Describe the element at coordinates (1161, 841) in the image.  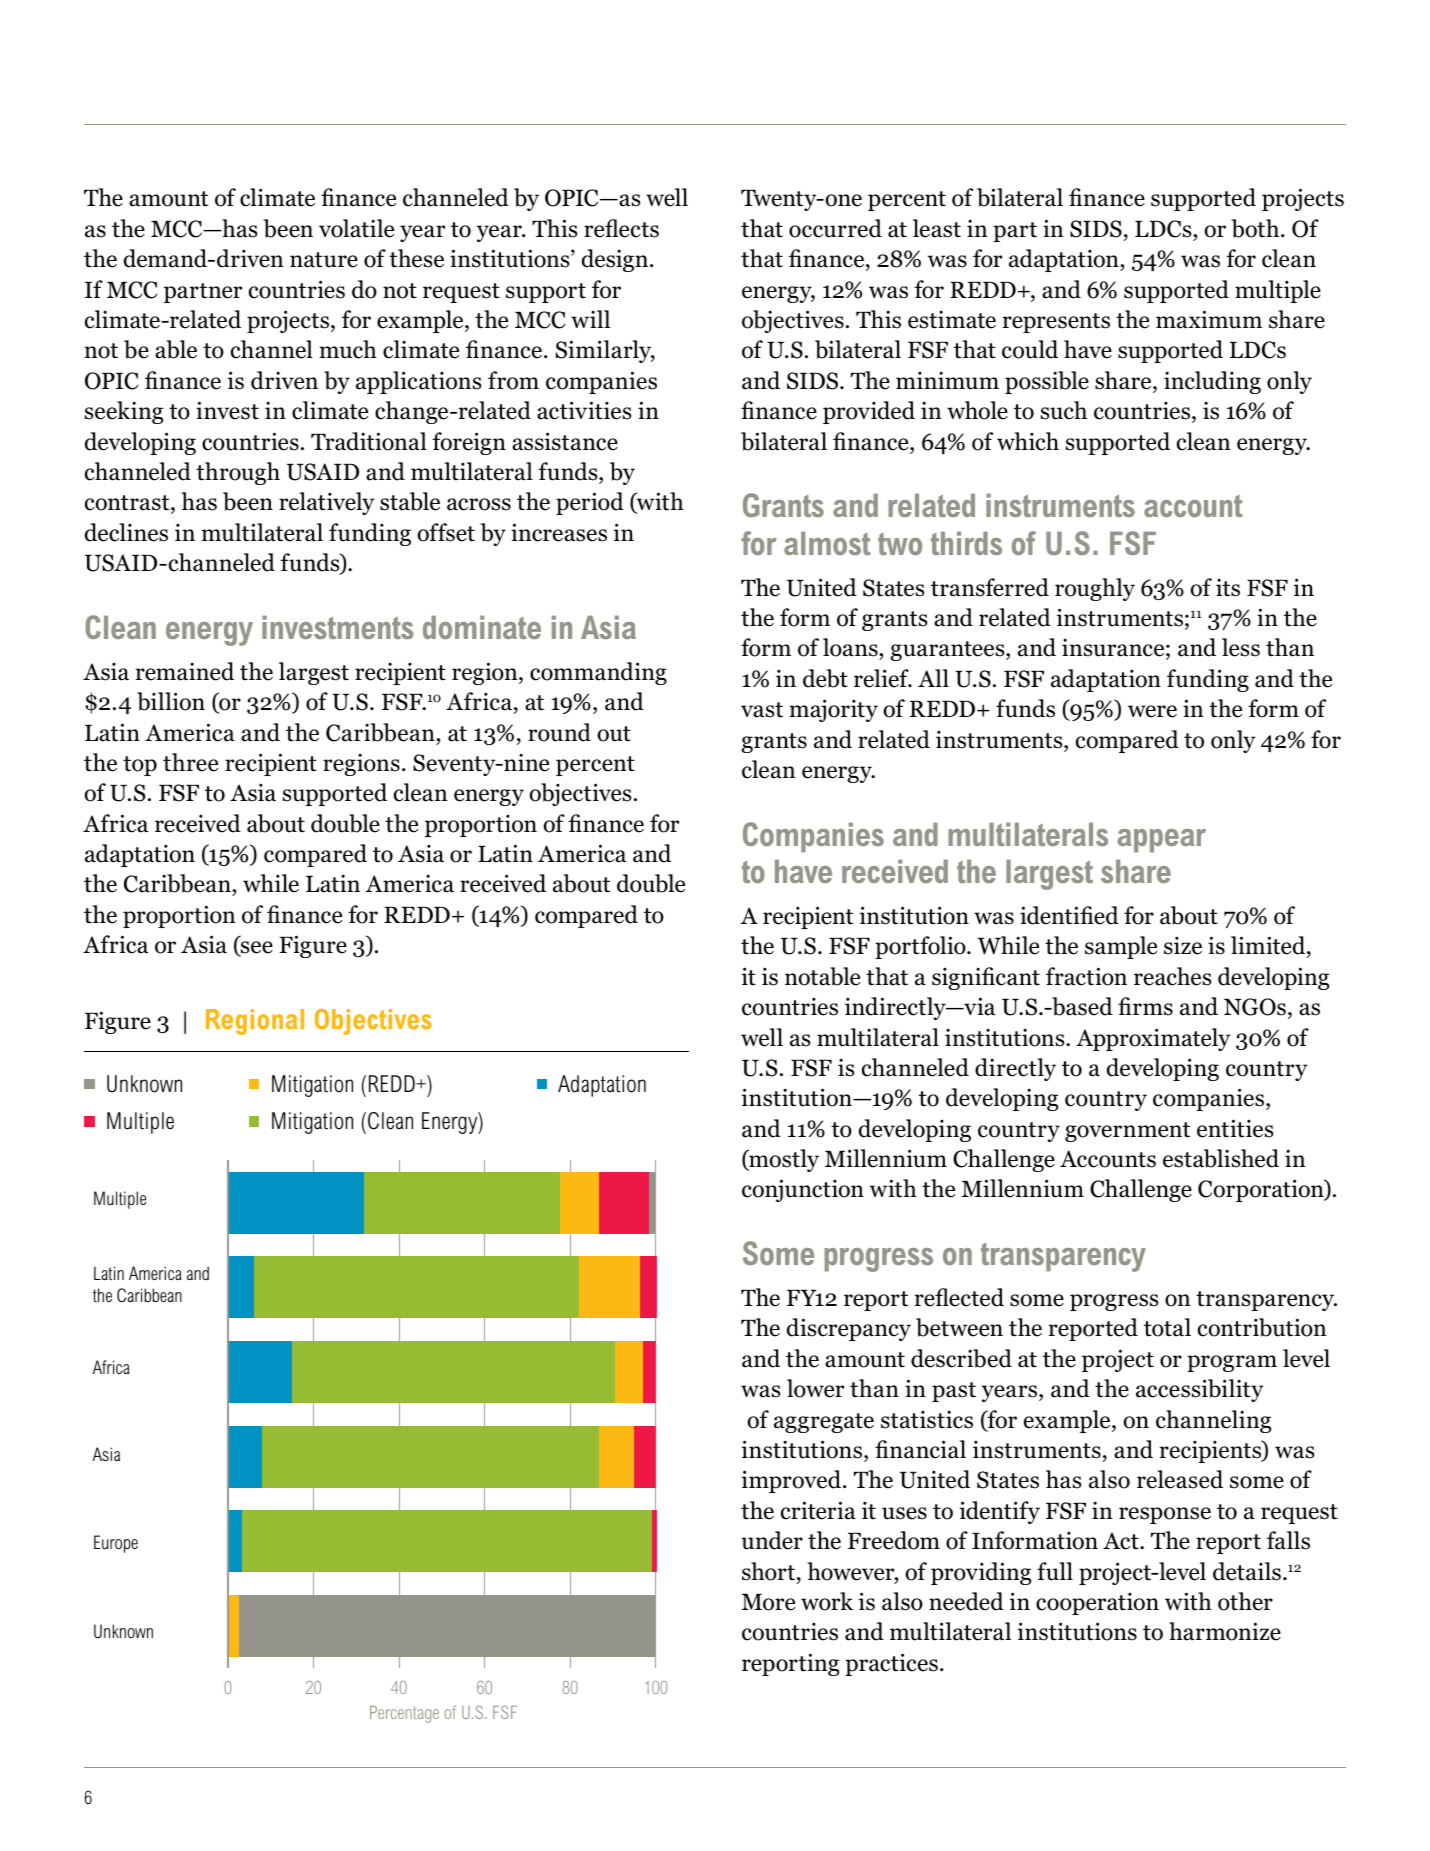
I see `appear` at that location.
